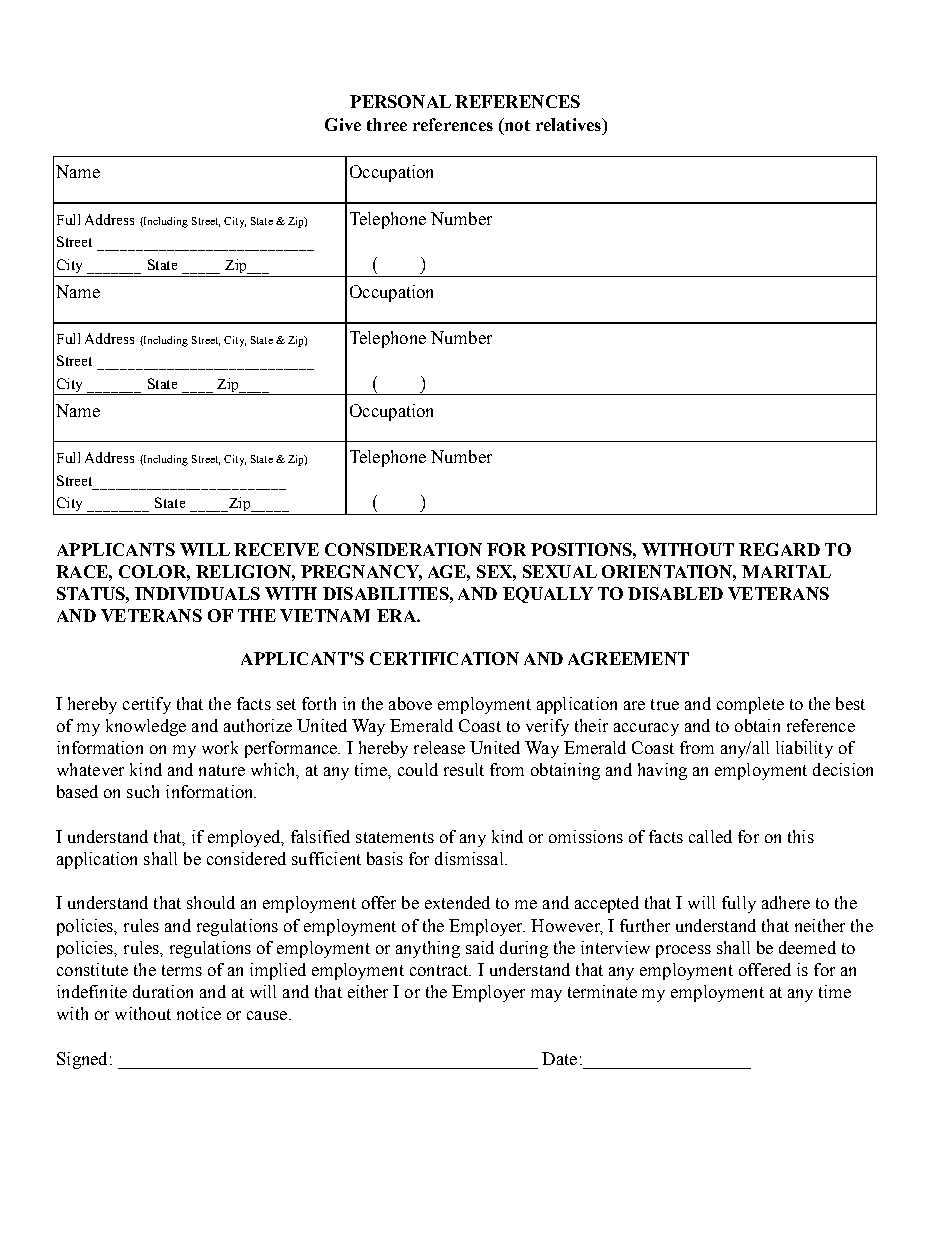 This screenshot has width=952, height=1233. Describe the element at coordinates (387, 124) in the screenshot. I see `three` at that location.
